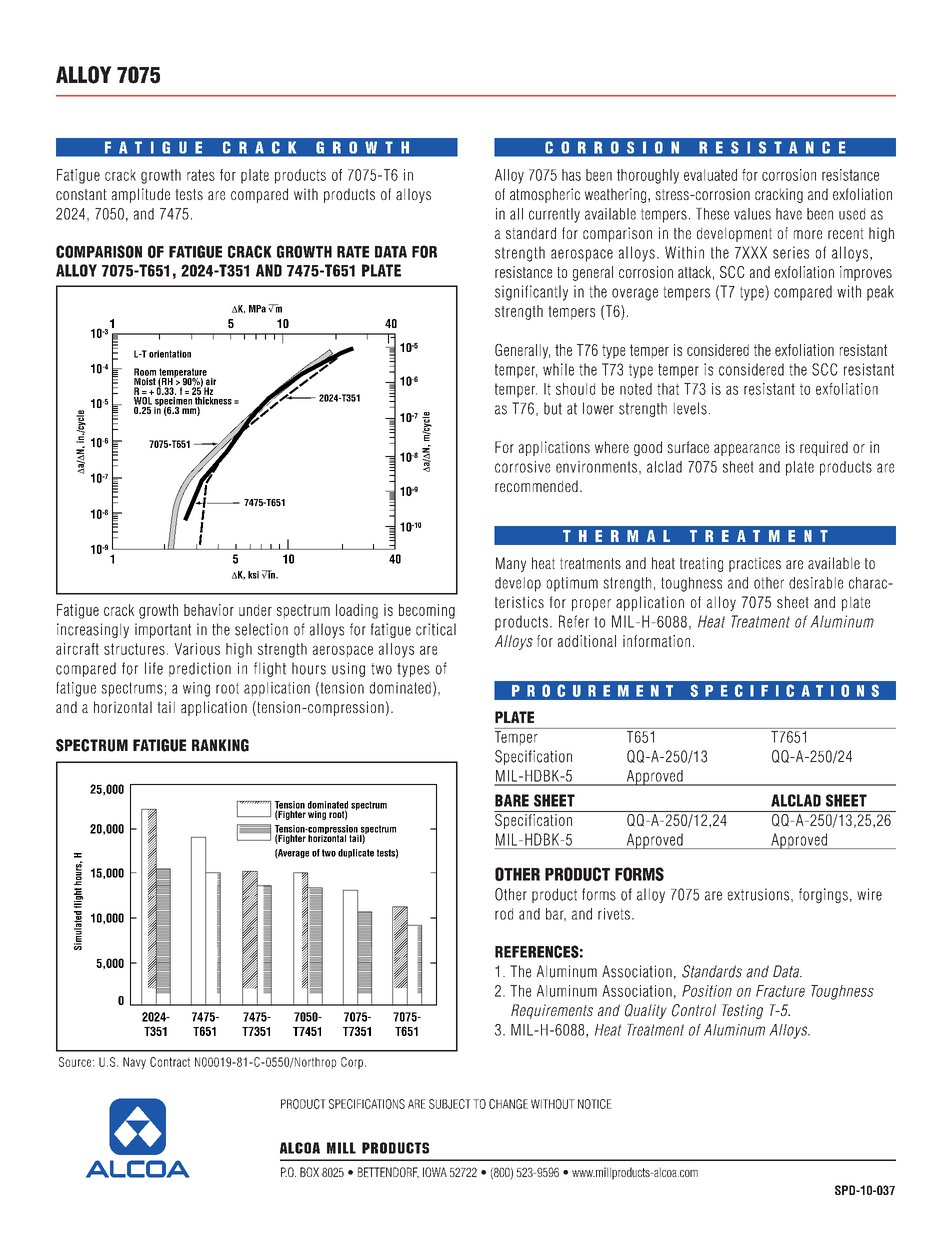  Describe the element at coordinates (141, 195) in the screenshot. I see `amplitude` at that location.
